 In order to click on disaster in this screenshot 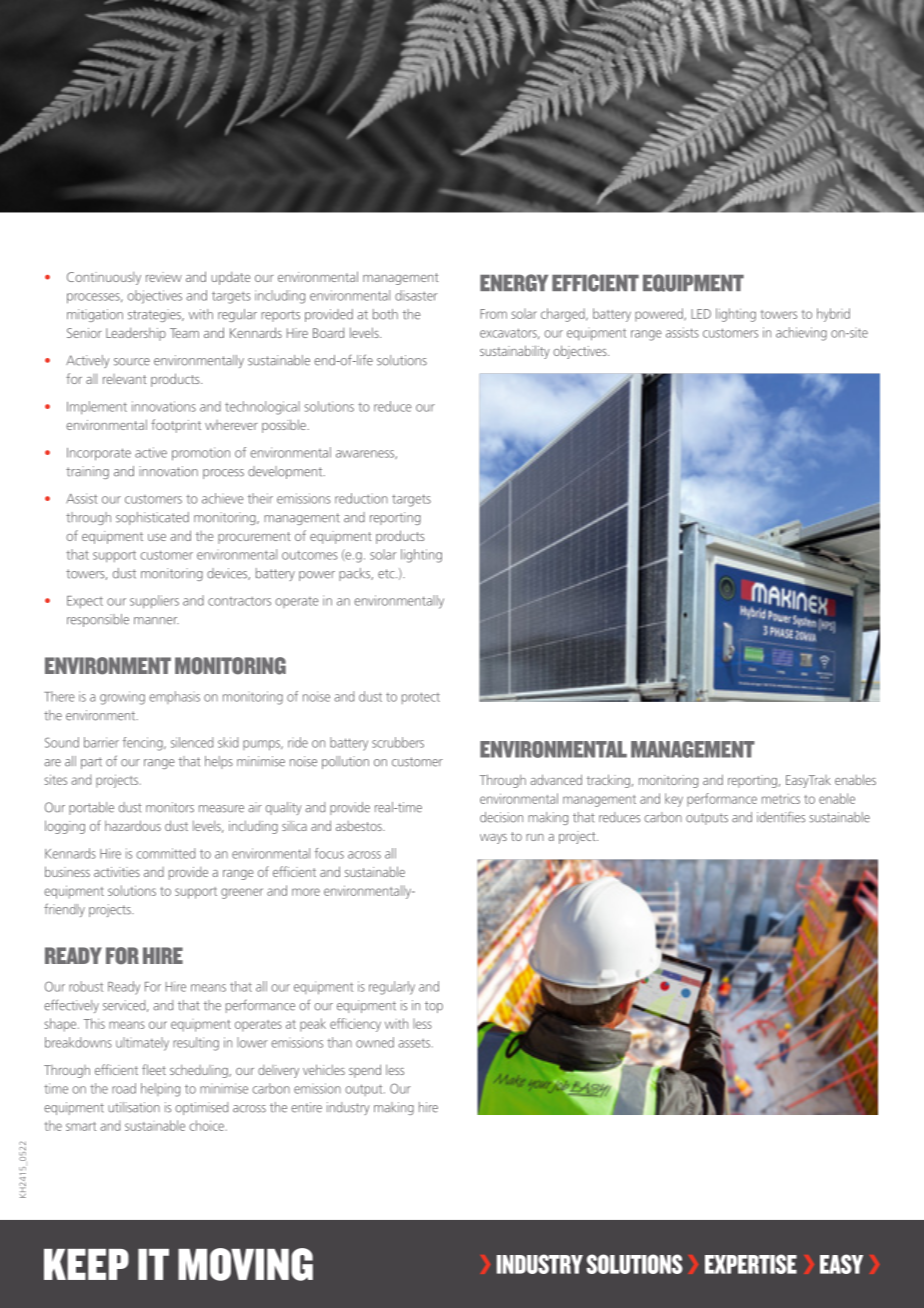, I will do `click(416, 295)`.
